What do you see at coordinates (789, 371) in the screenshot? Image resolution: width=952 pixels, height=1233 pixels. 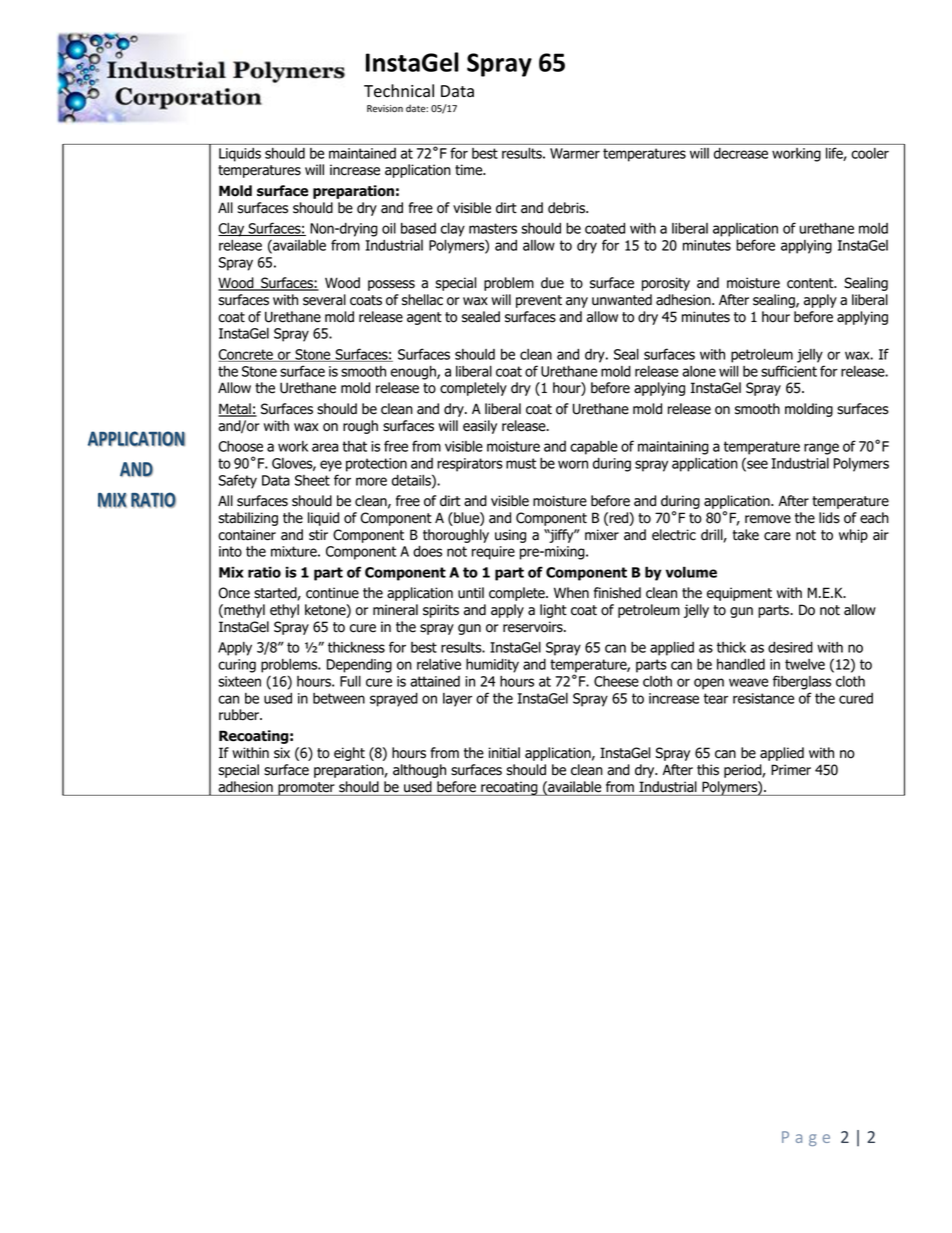 I see `sufficient` at bounding box center [789, 371].
